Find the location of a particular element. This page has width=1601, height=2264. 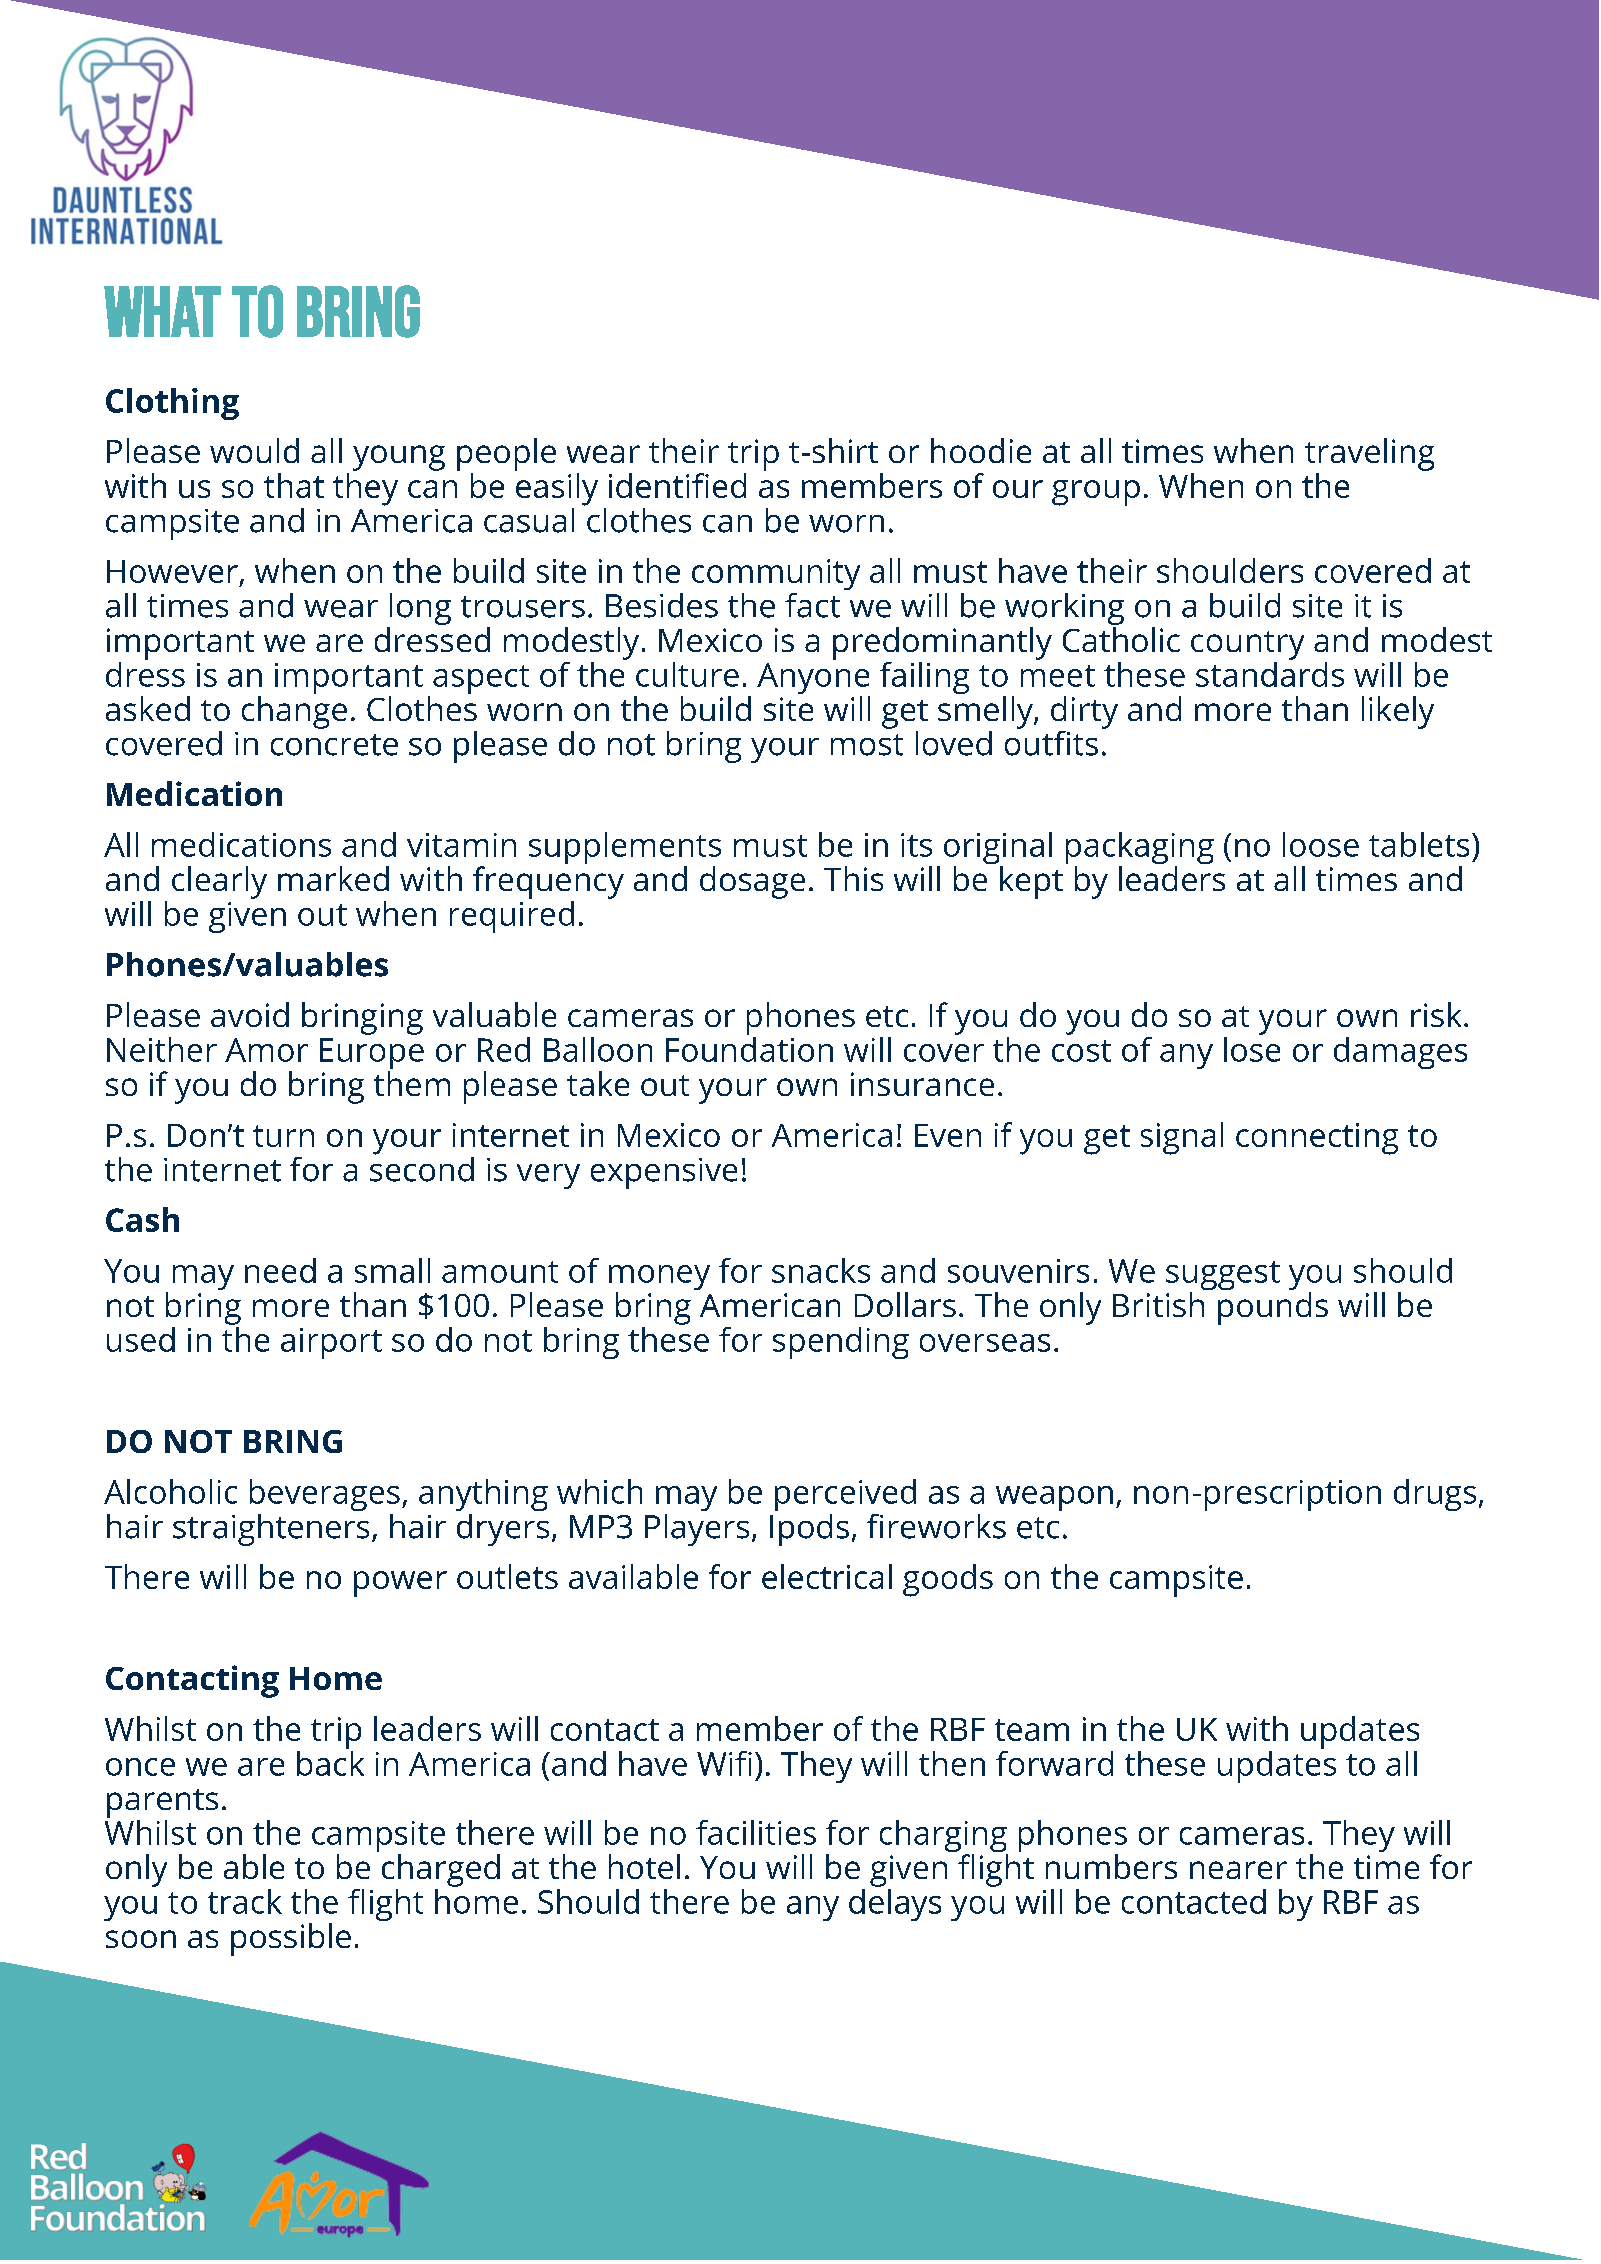

turn is located at coordinates (283, 1136).
